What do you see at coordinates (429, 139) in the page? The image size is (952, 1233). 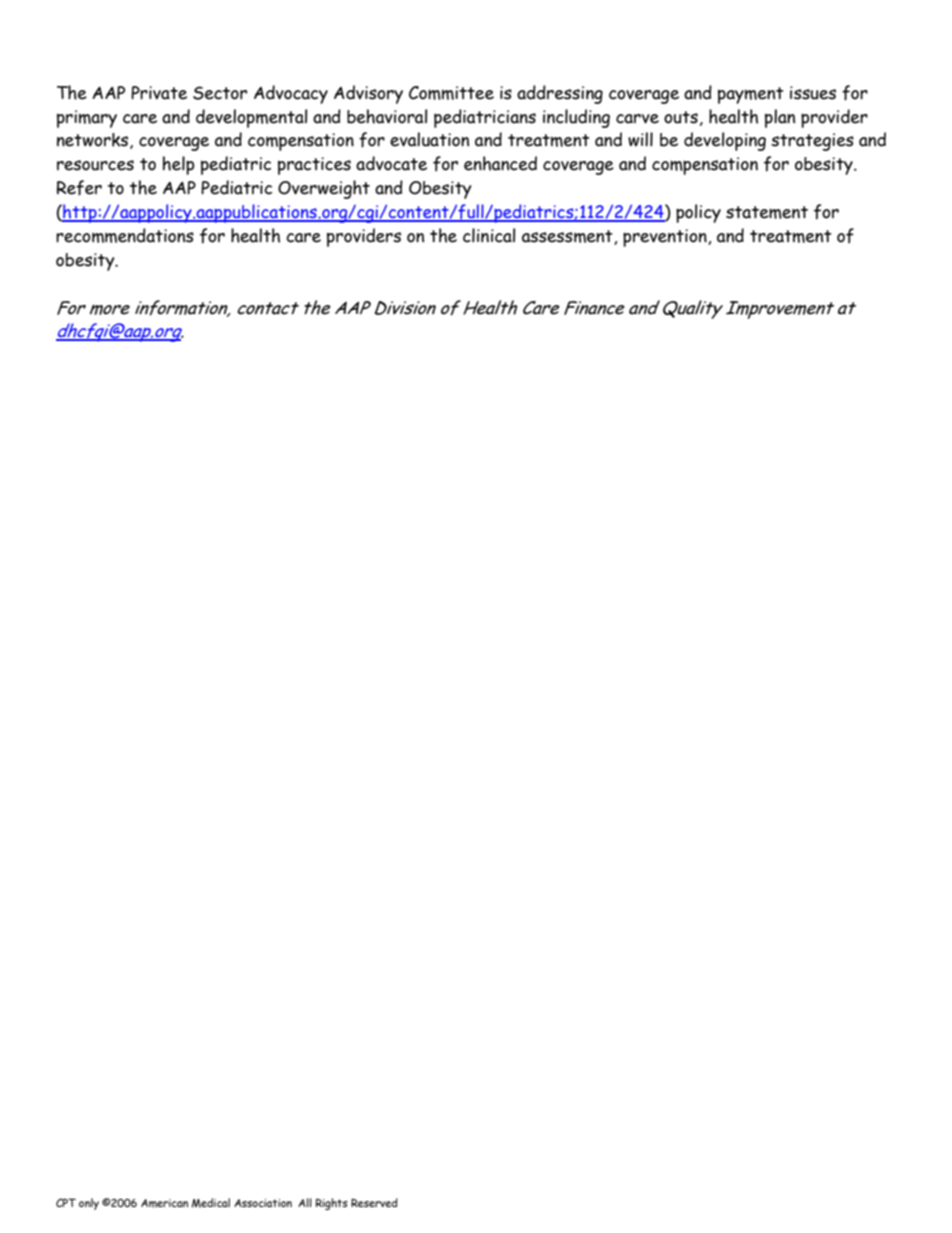 I see `evaluation` at bounding box center [429, 139].
